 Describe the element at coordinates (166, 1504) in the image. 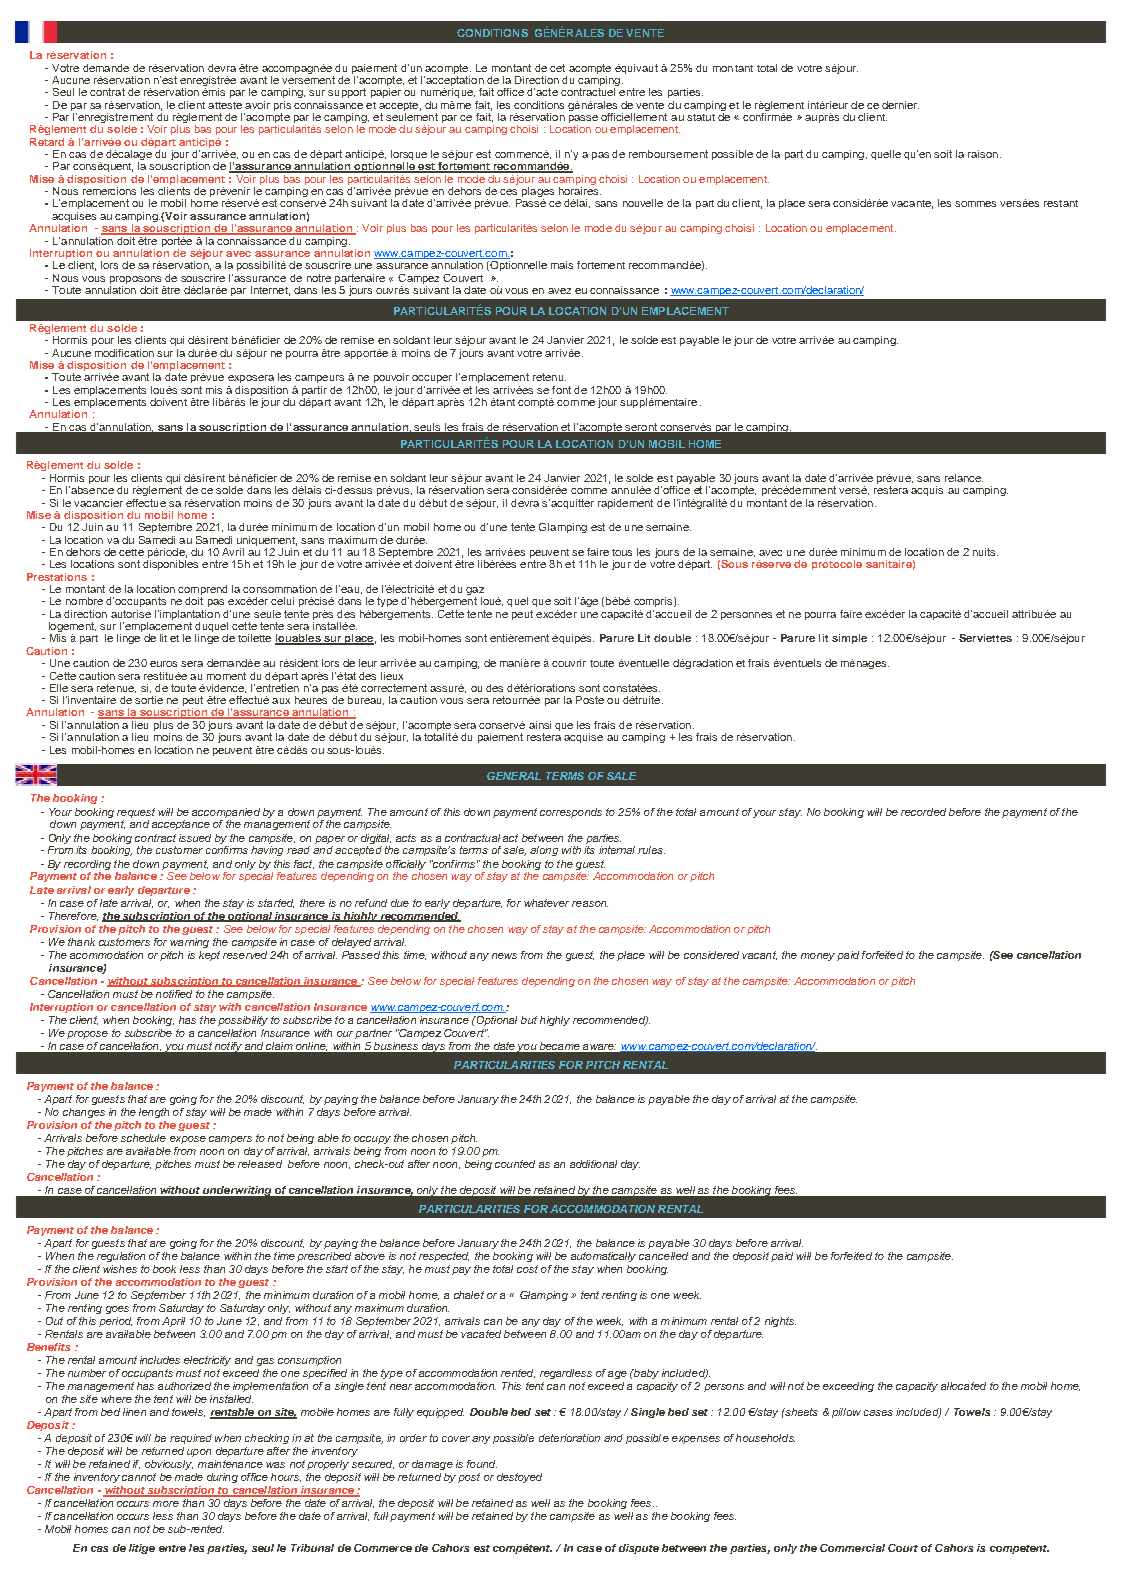

I see `more` at that location.
